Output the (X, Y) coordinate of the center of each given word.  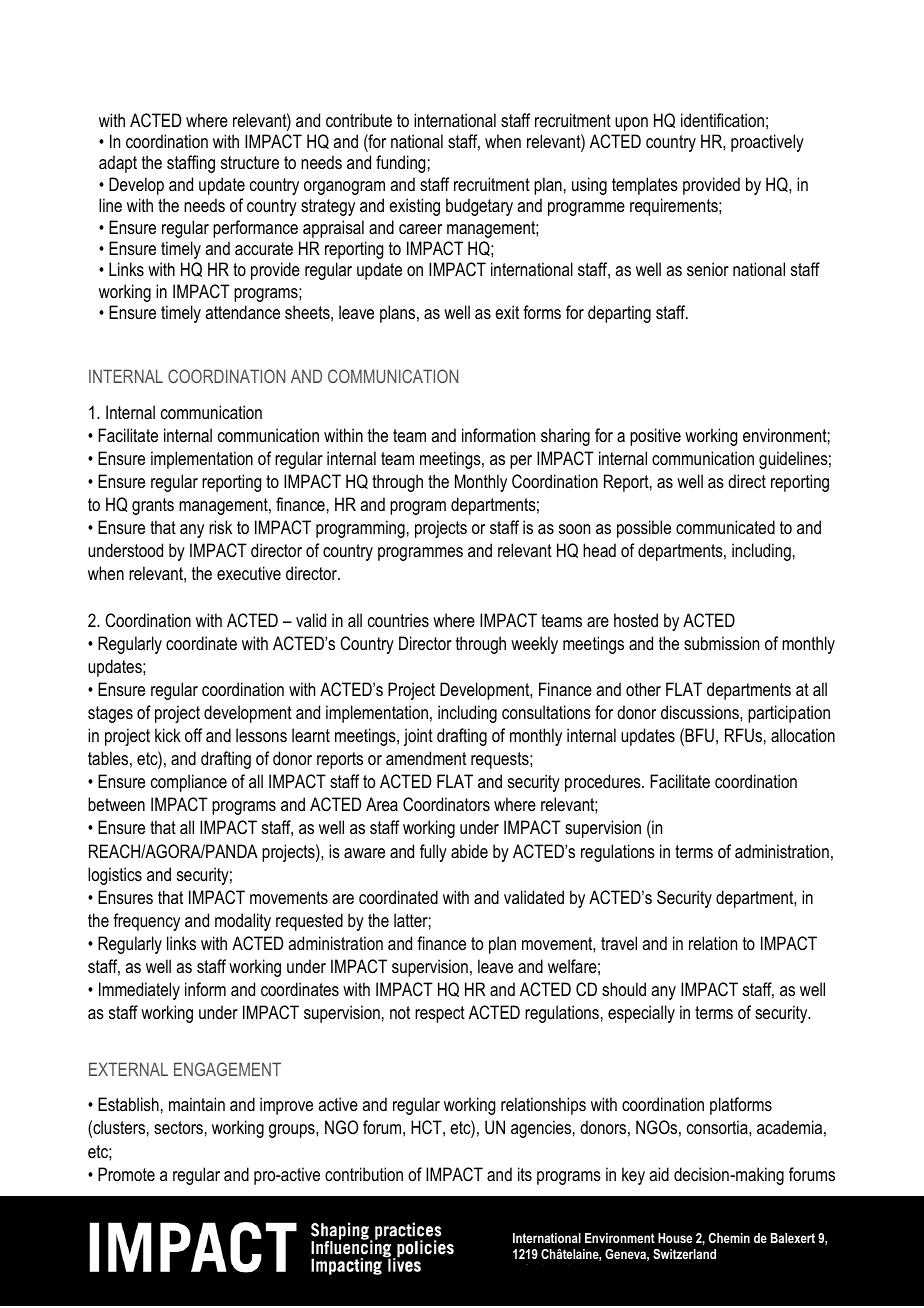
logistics (115, 876)
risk (220, 527)
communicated (725, 527)
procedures (604, 783)
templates (645, 186)
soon (574, 529)
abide (469, 851)
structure (250, 162)
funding (400, 164)
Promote (126, 1174)
